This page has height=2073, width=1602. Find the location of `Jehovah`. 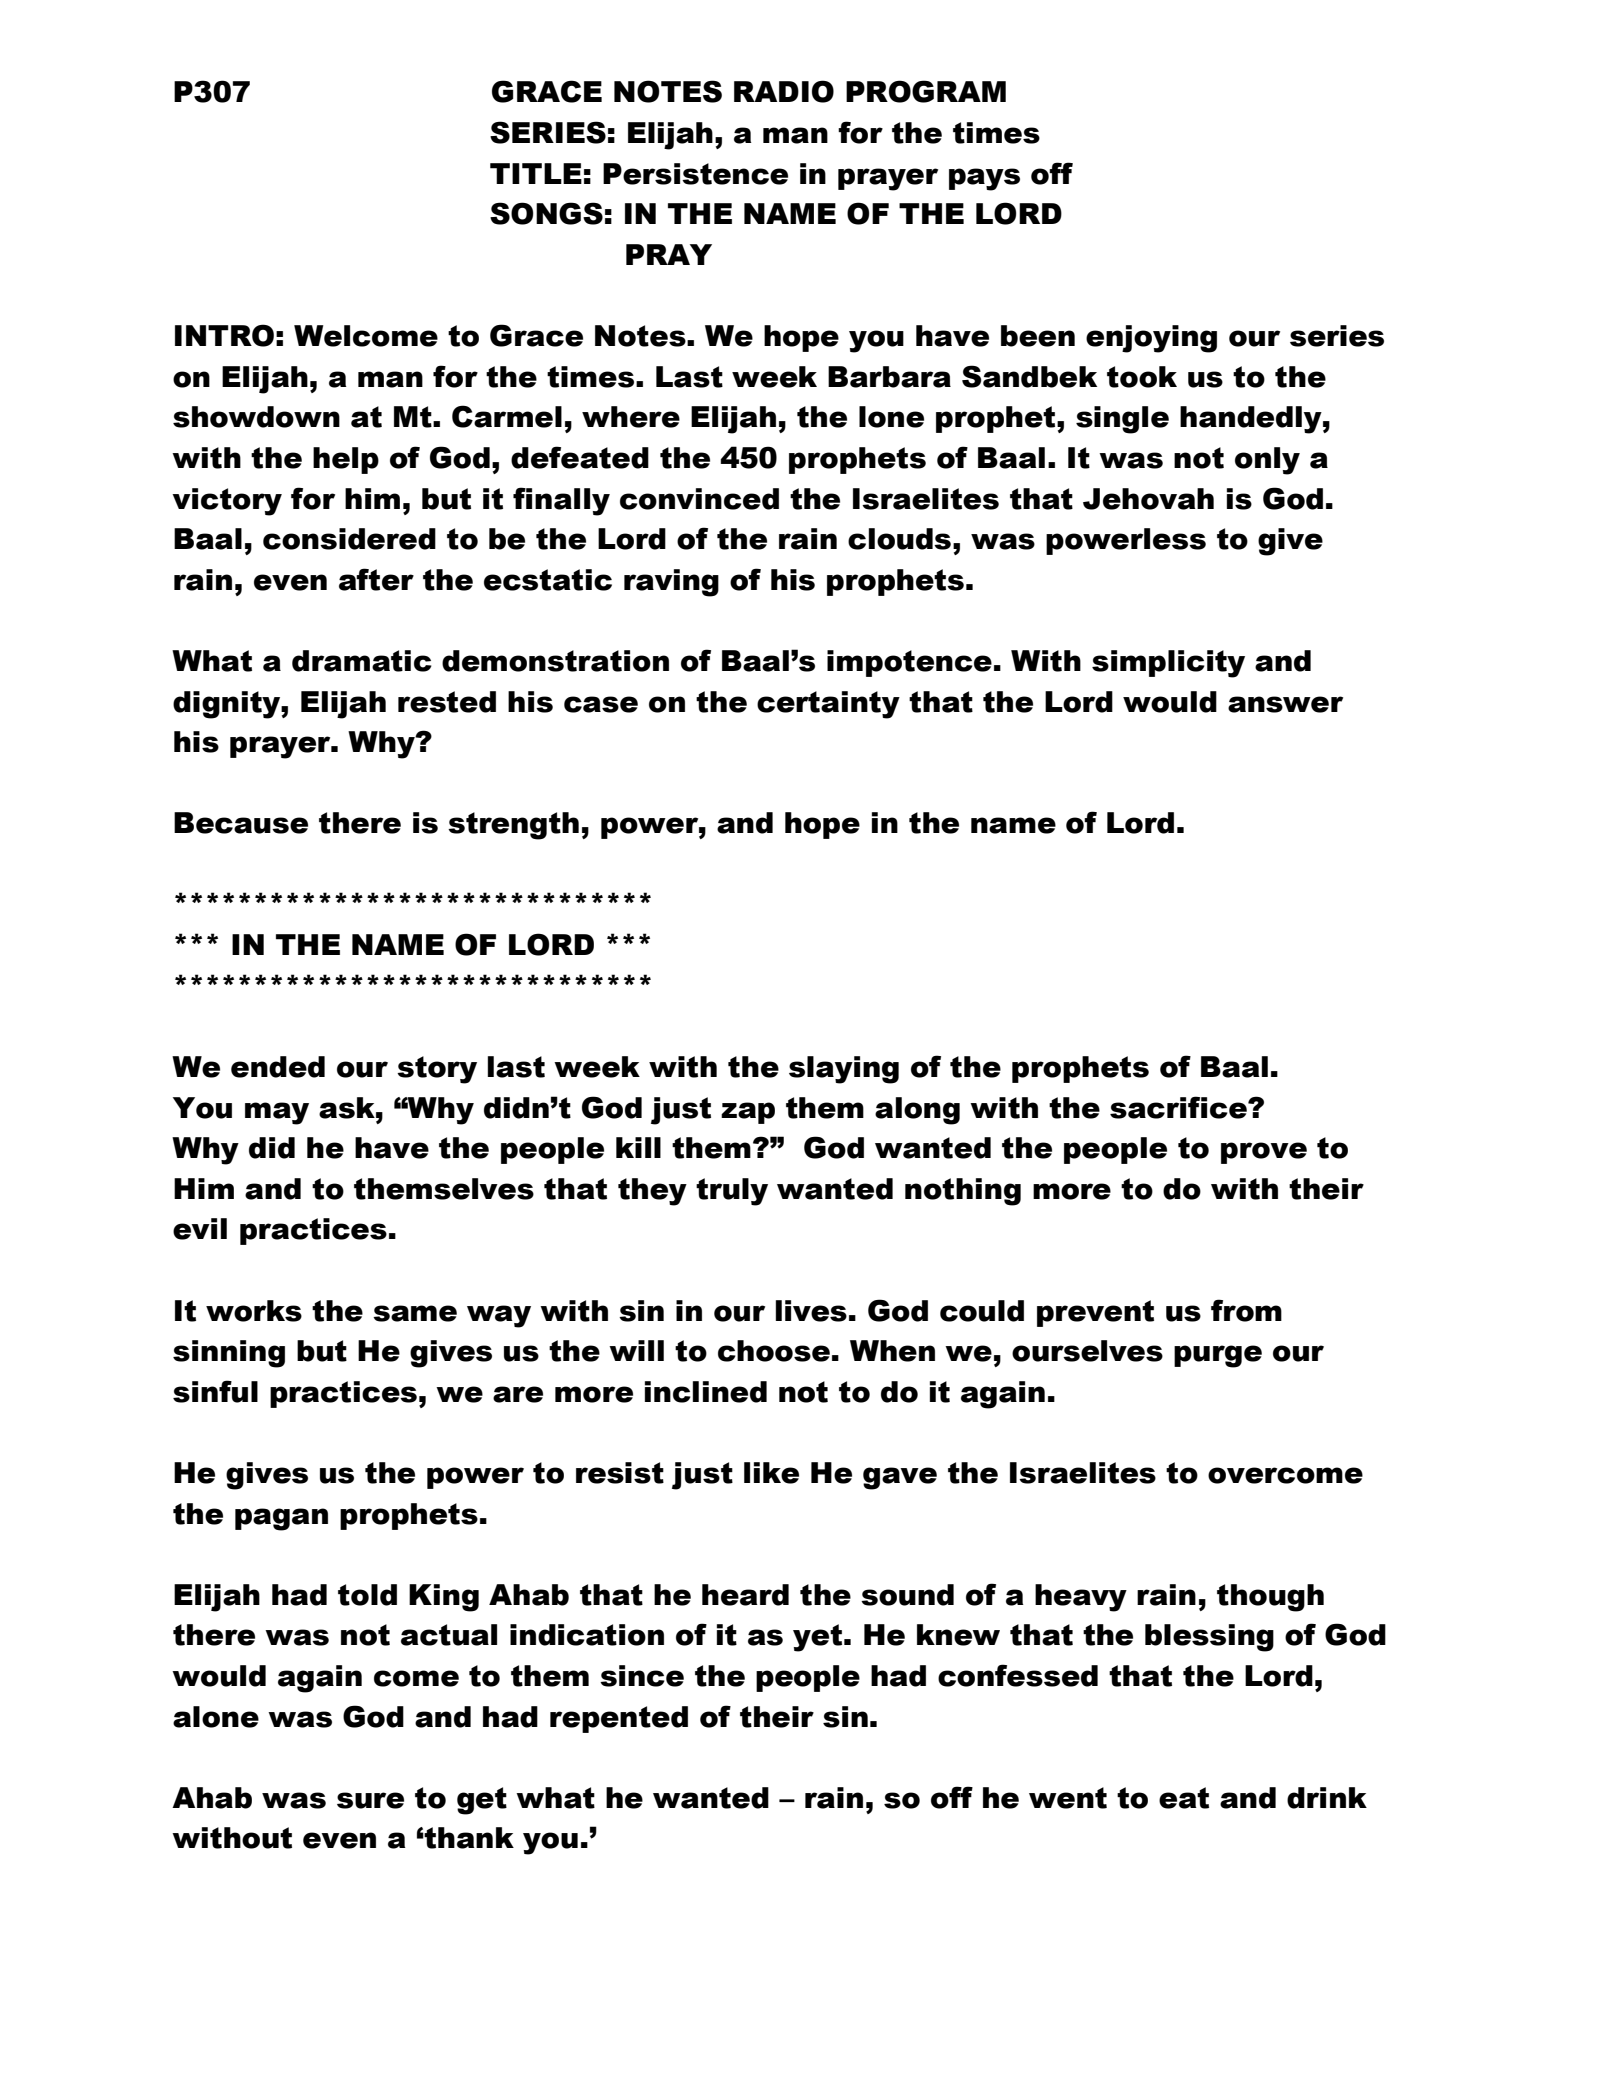

Jehovah is located at coordinates (1148, 499).
